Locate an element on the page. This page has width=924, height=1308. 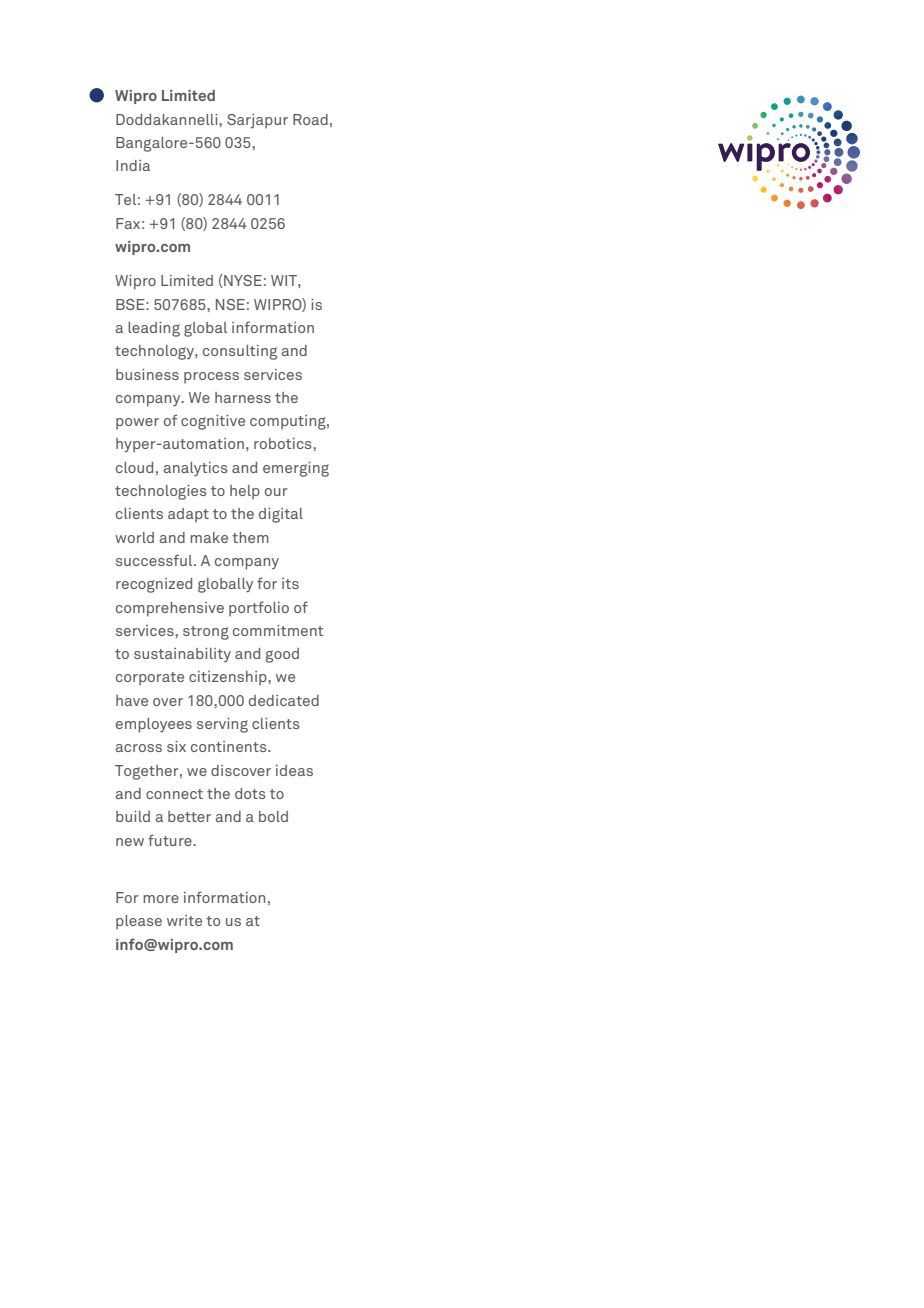
Sarjapur is located at coordinates (257, 121).
